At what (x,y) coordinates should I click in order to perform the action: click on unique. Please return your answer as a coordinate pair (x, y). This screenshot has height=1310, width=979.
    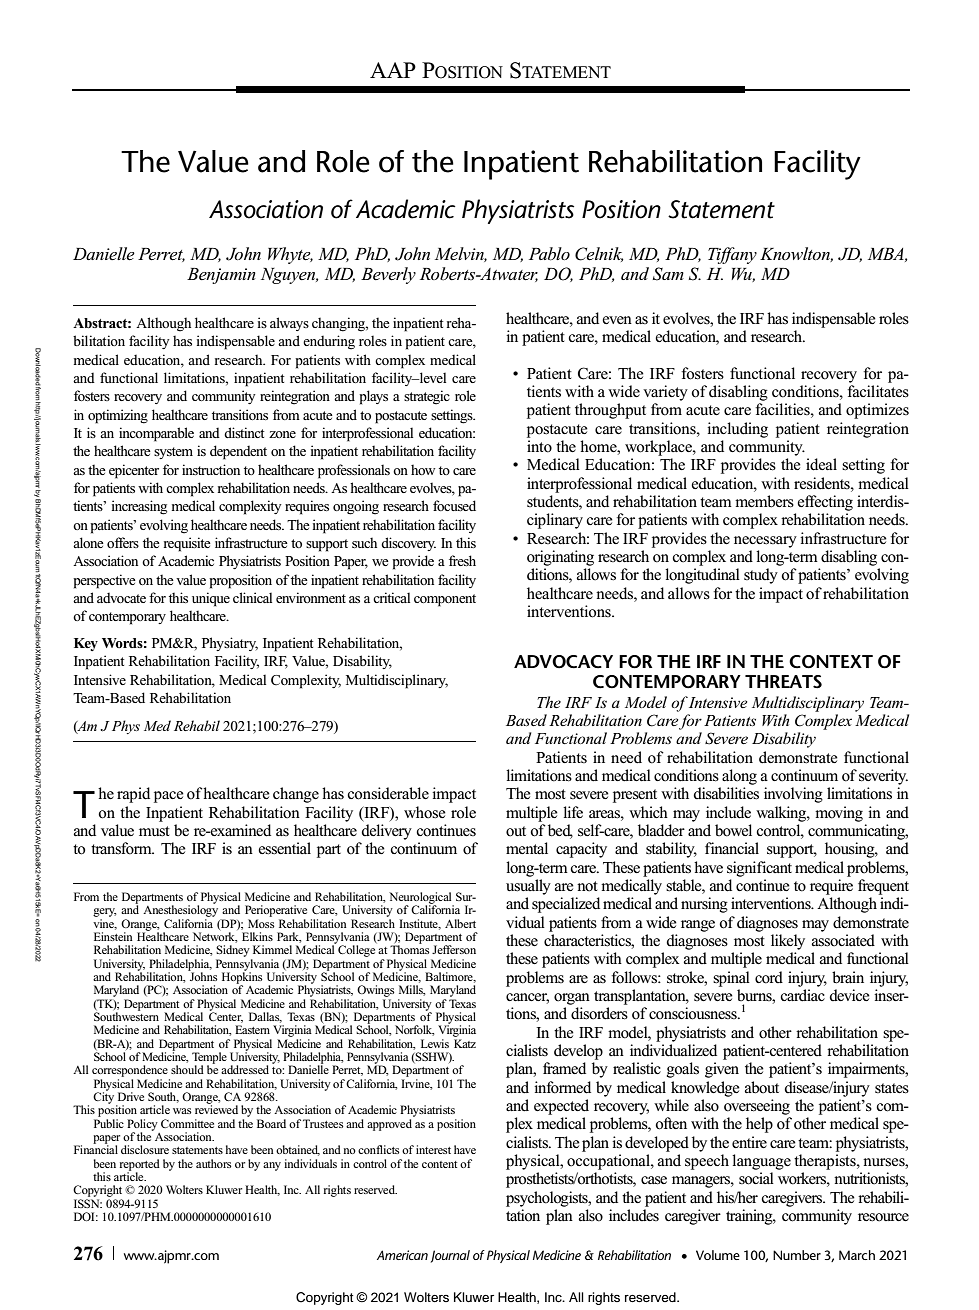
    Looking at the image, I should click on (211, 599).
